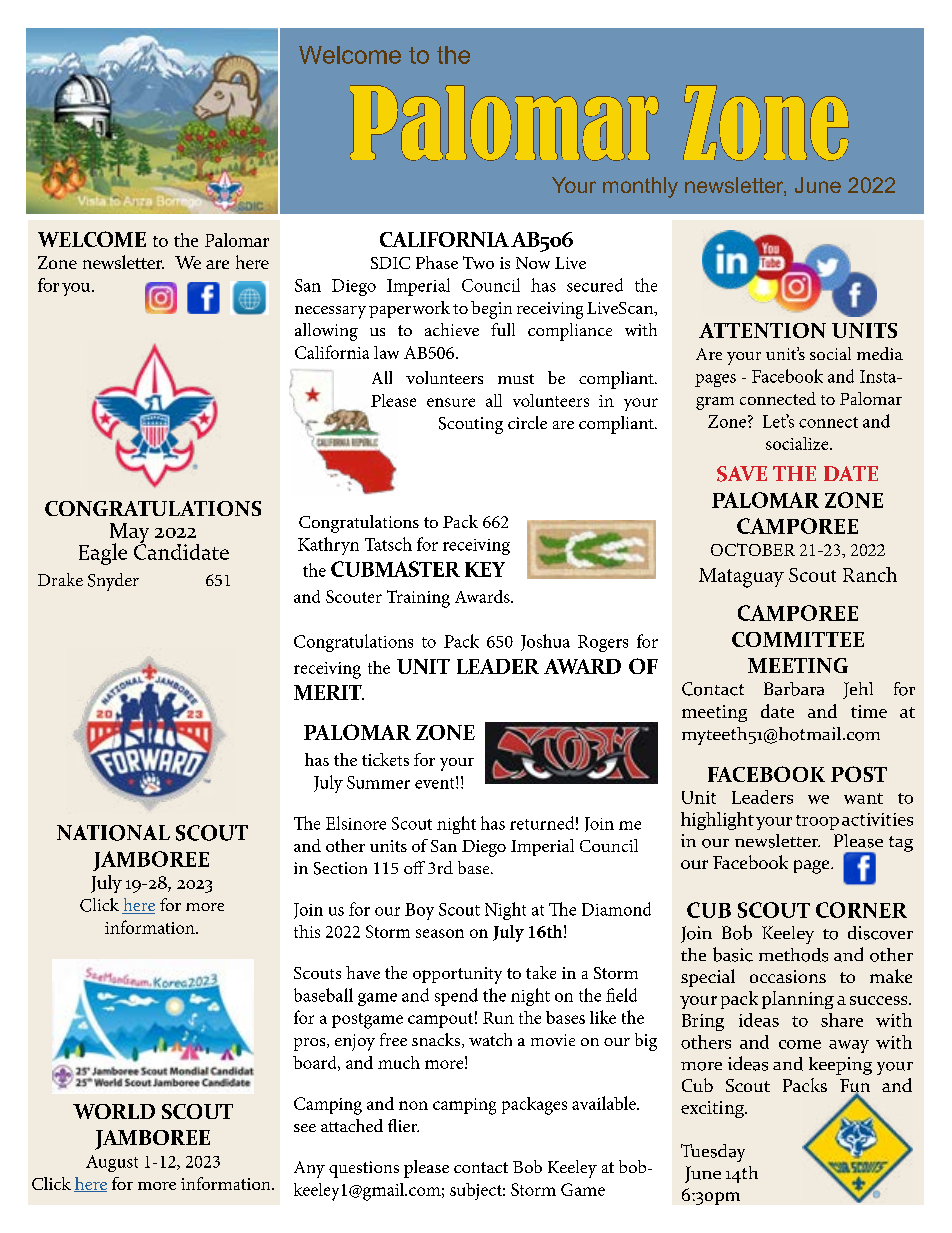 The height and width of the screenshot is (1233, 952). I want to click on MERIT, so click(329, 692).
